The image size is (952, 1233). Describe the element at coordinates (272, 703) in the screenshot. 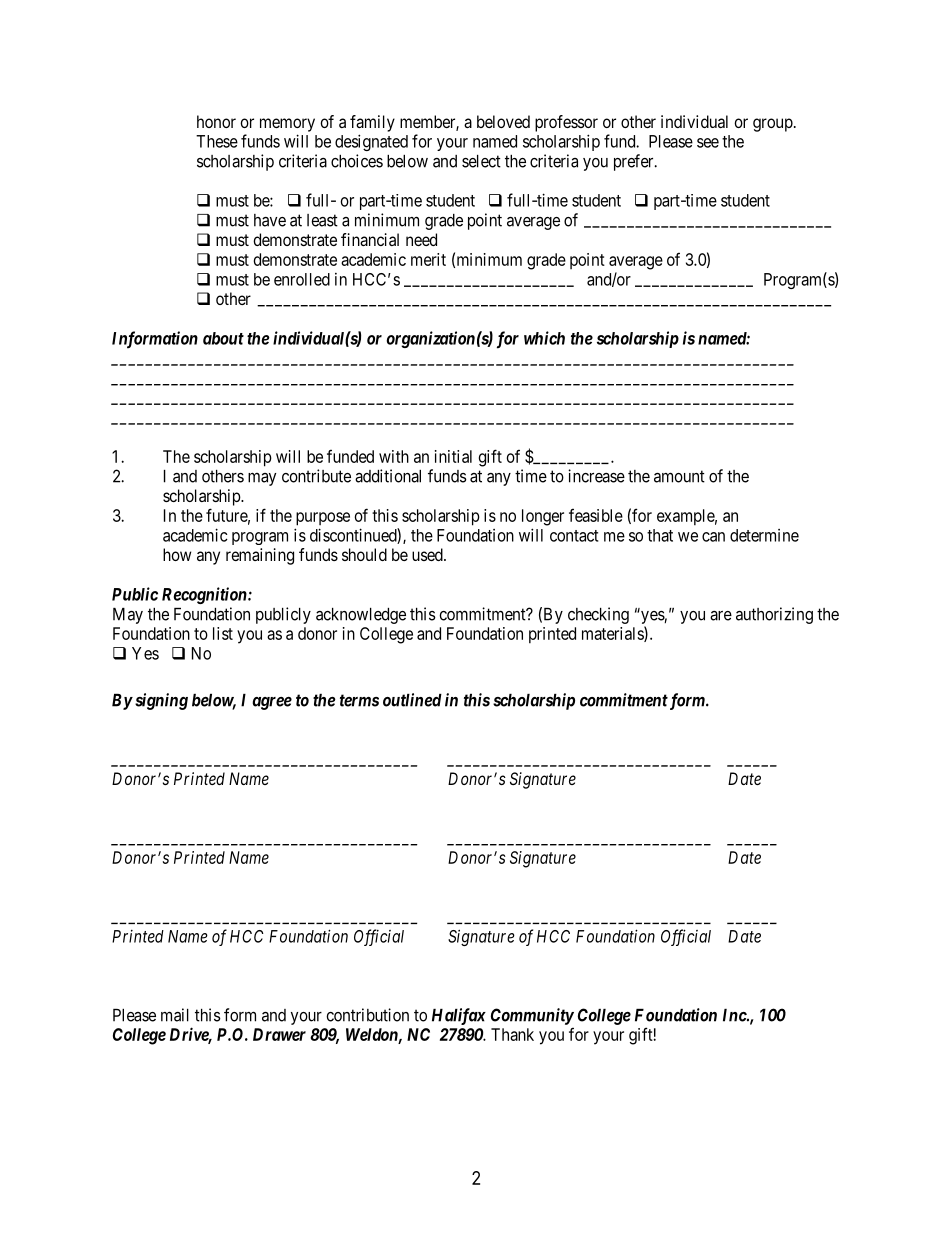

I see `agree` at that location.
